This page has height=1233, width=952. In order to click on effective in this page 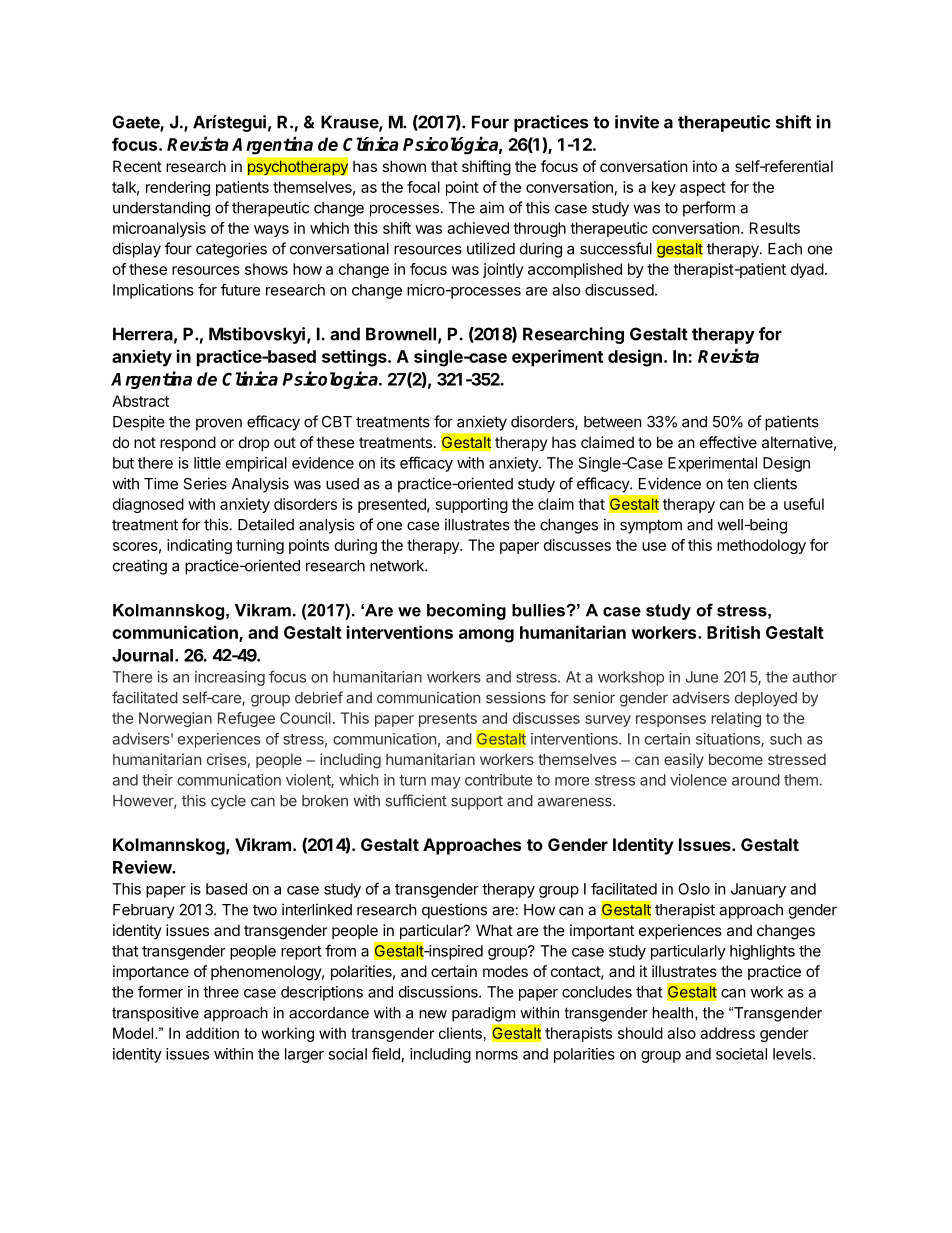, I will do `click(728, 442)`.
